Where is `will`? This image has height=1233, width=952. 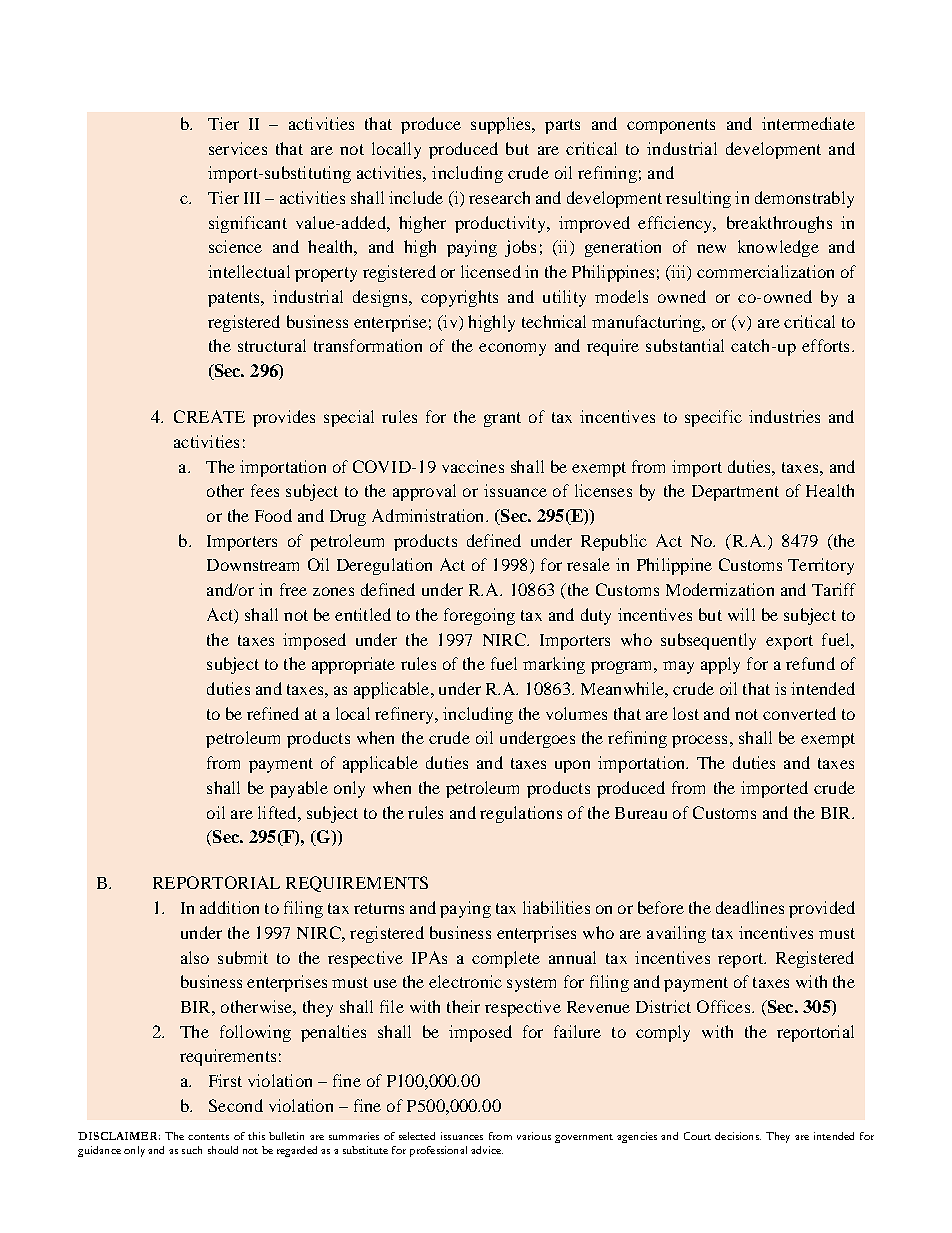 will is located at coordinates (741, 614).
